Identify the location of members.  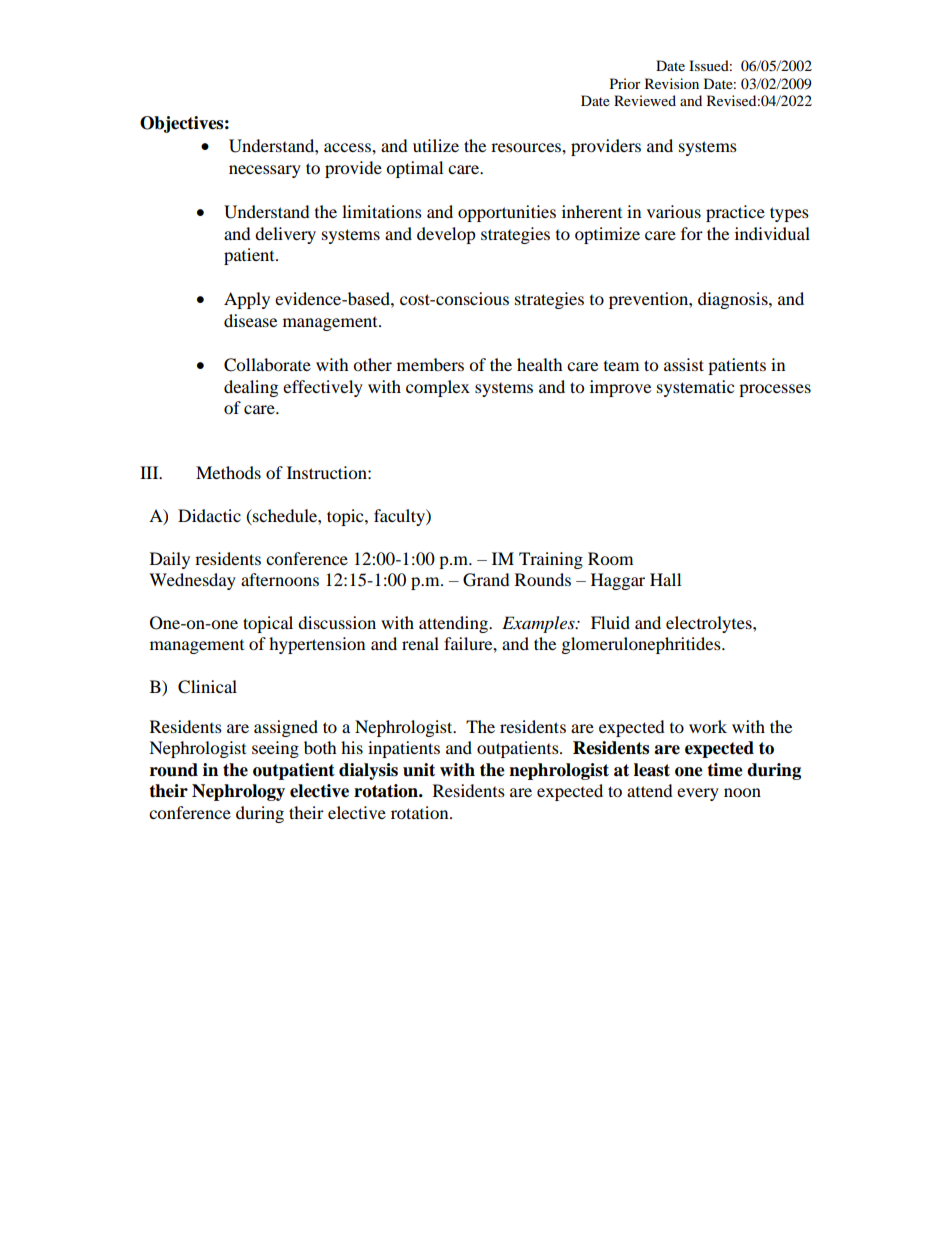
(430, 364).
